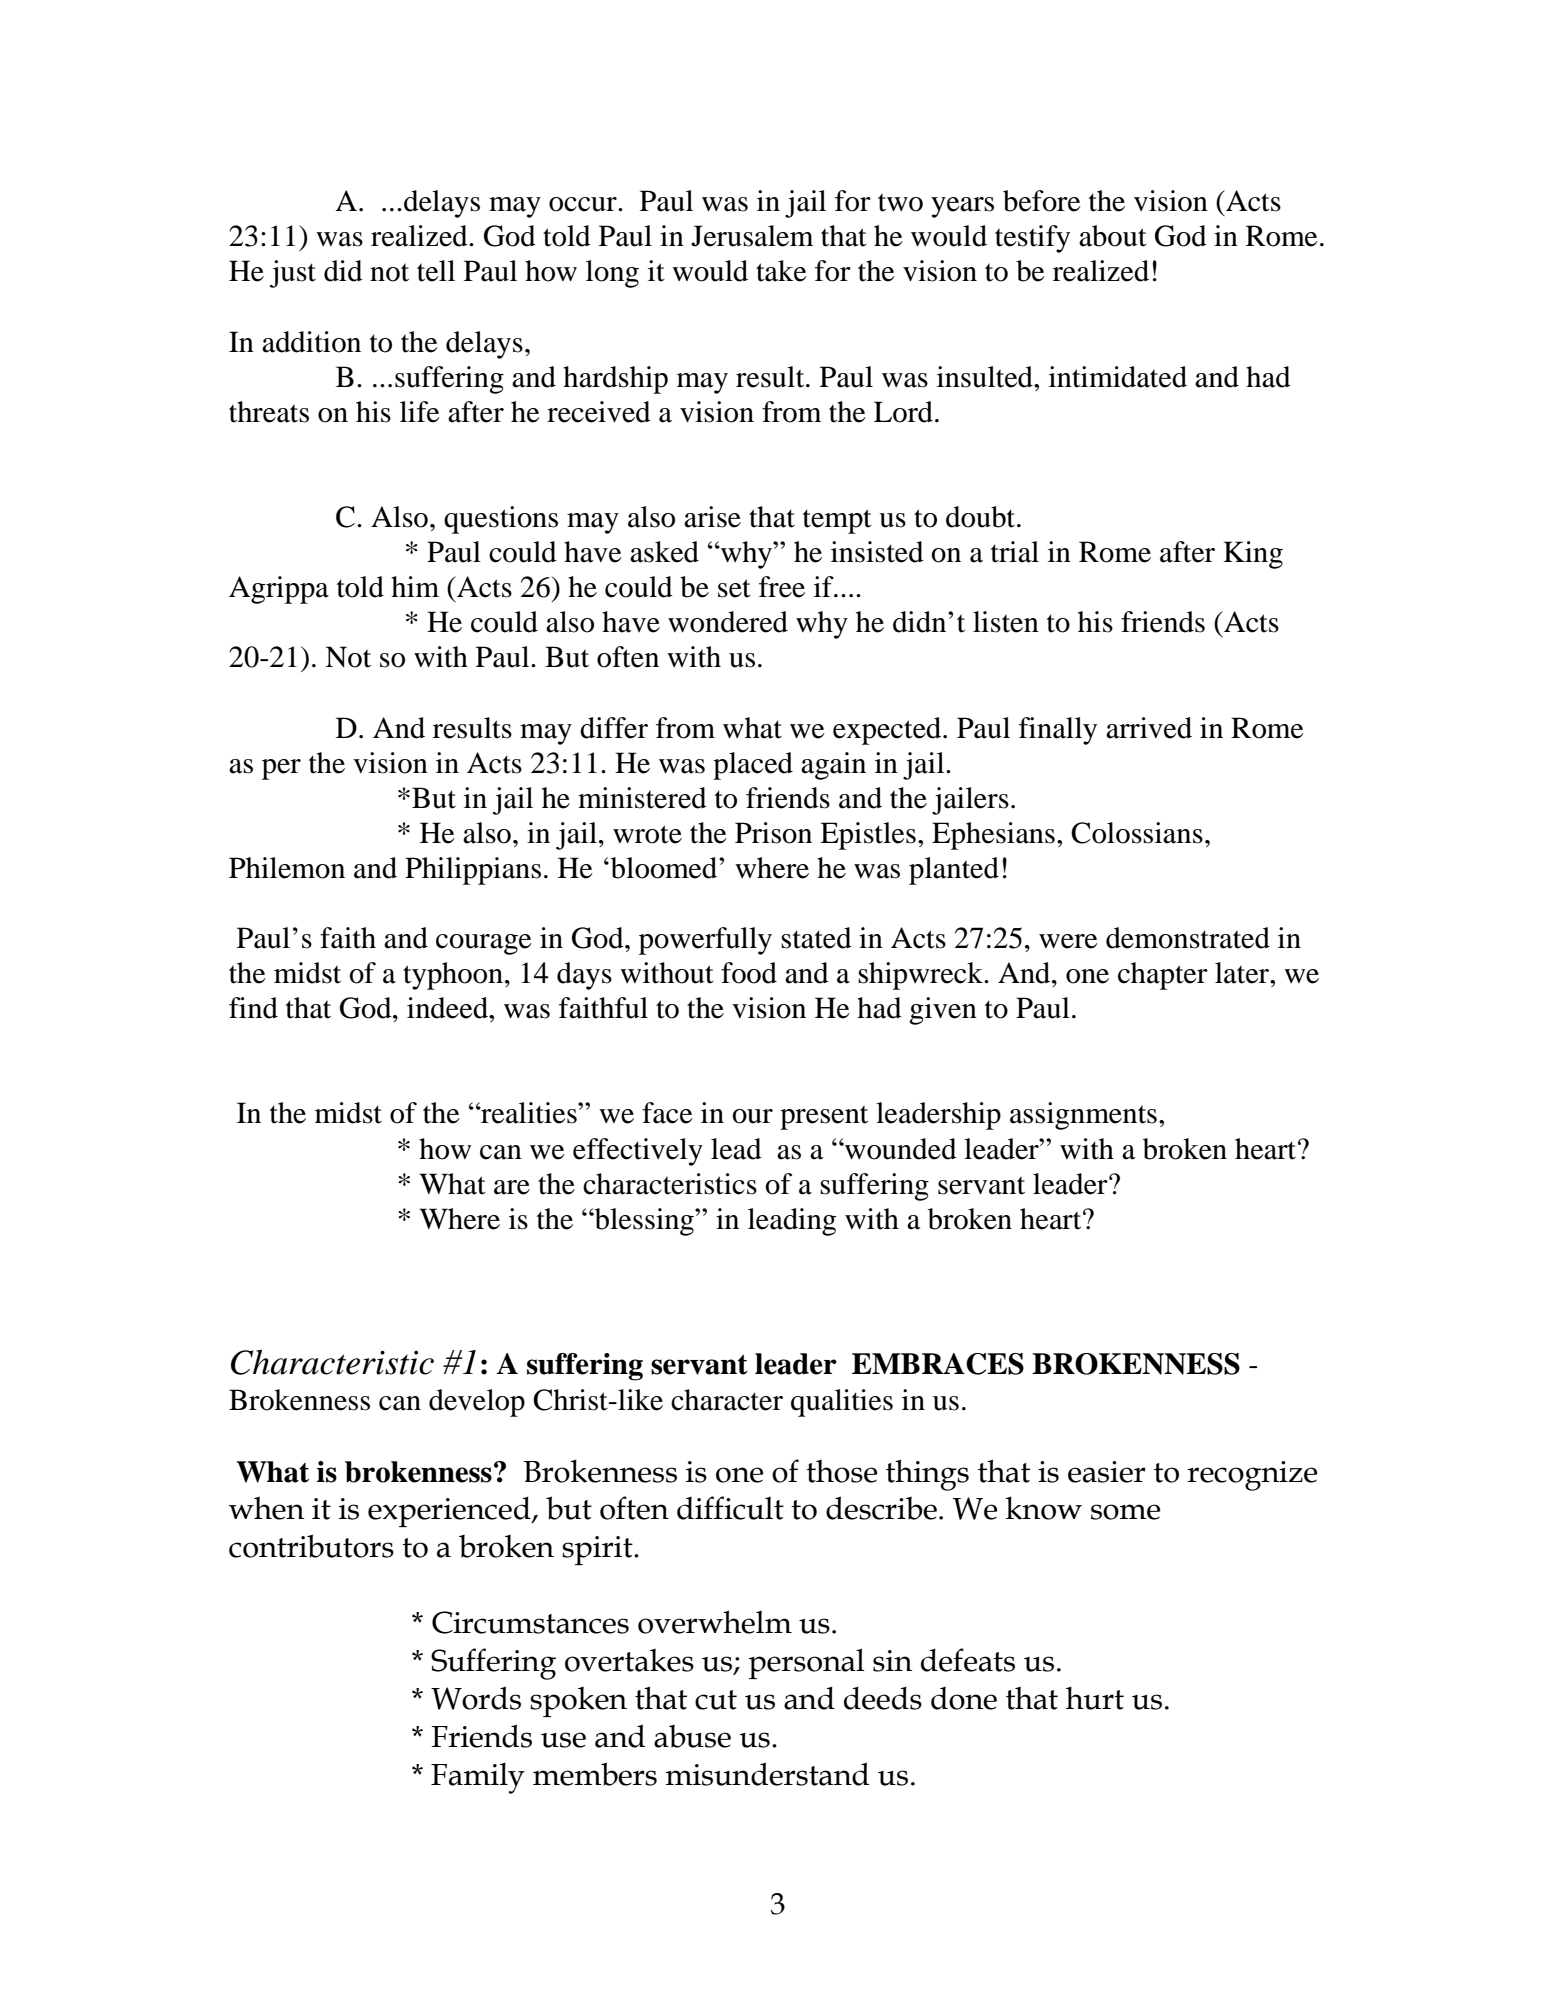 The height and width of the page is (2014, 1556). What do you see at coordinates (1095, 1698) in the page?
I see `hurt` at bounding box center [1095, 1698].
